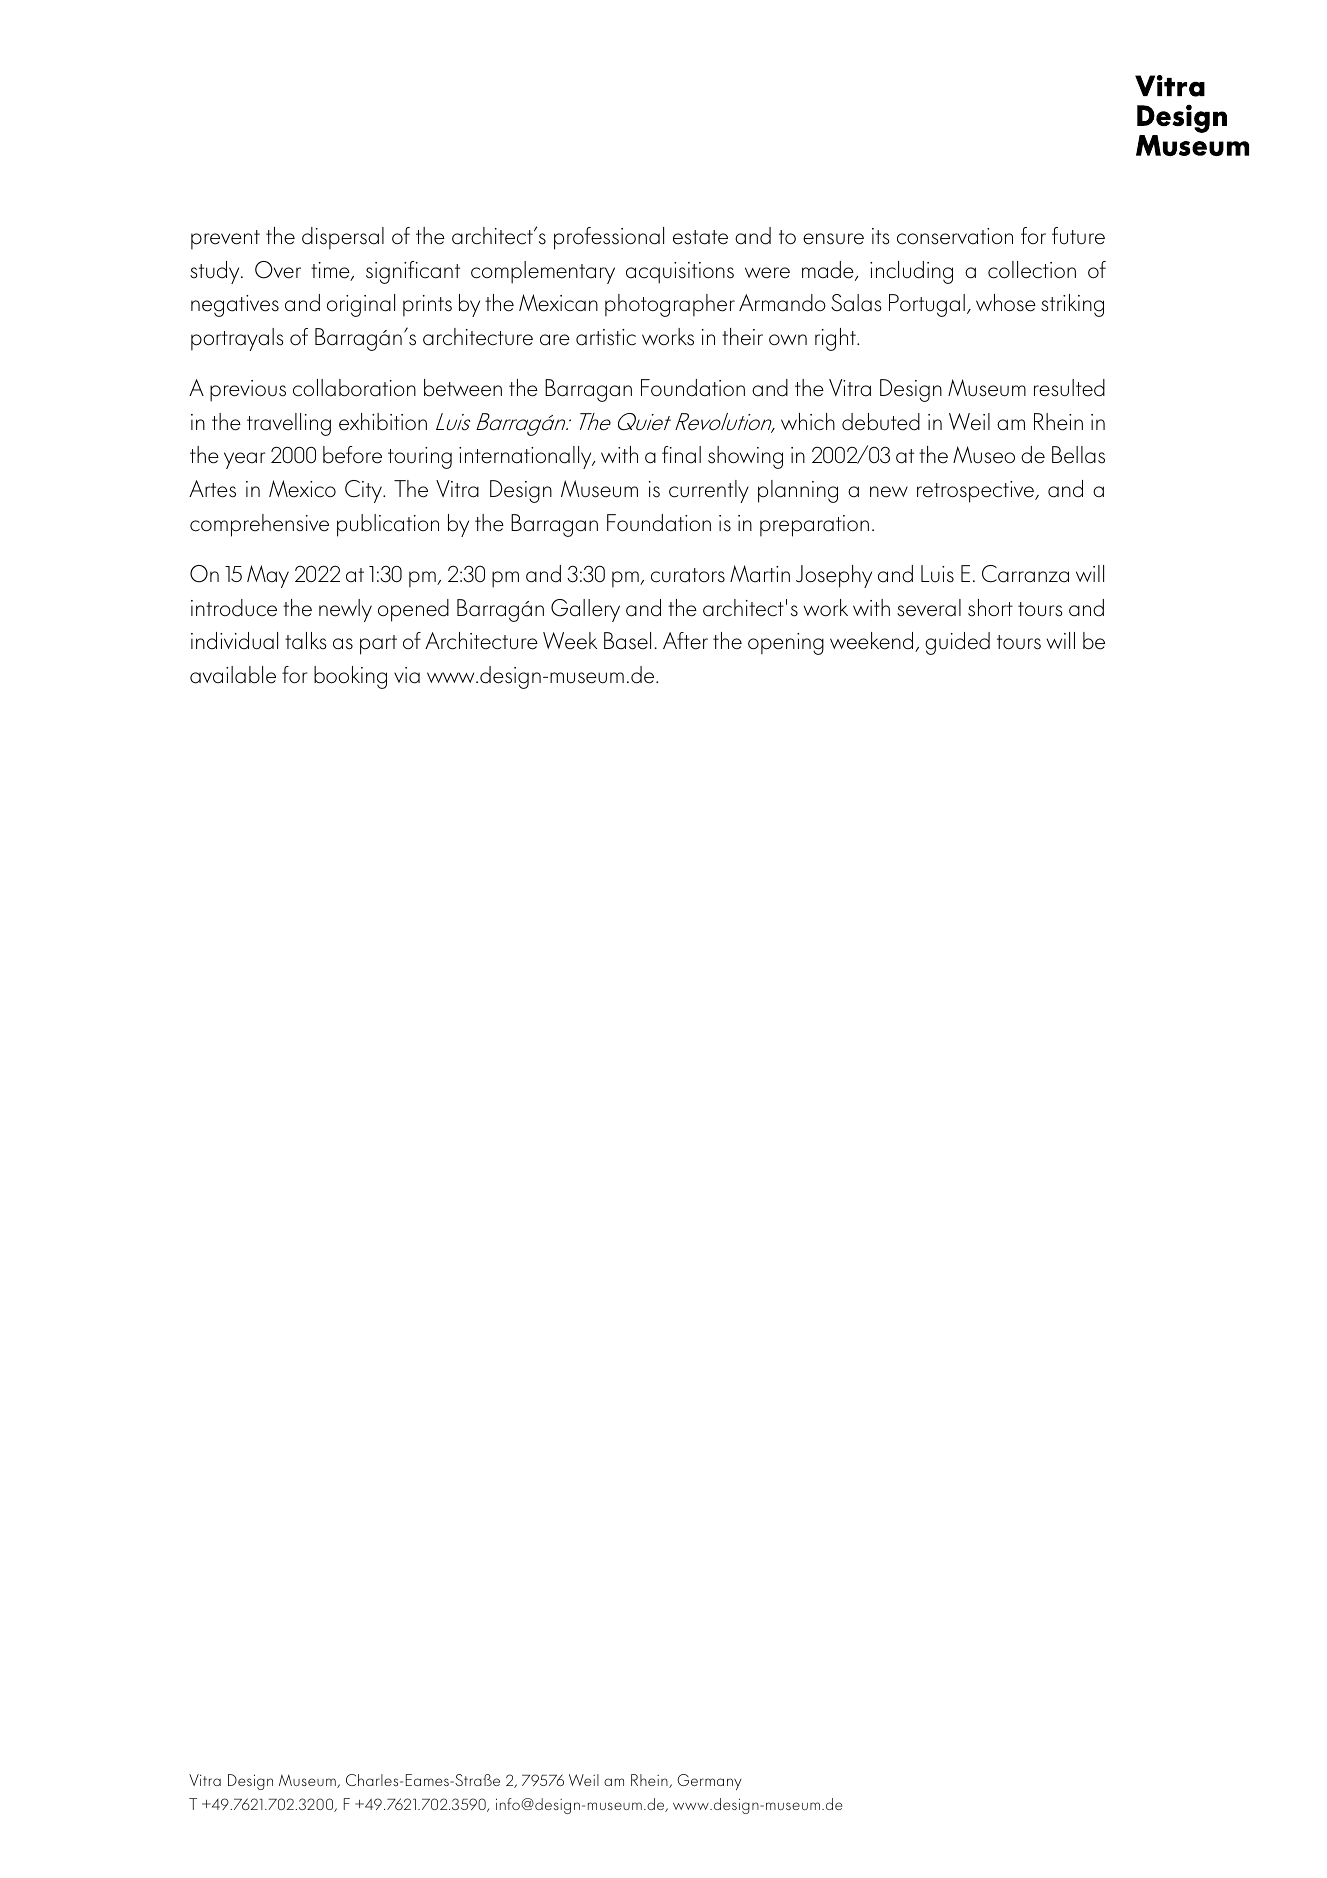  Describe the element at coordinates (627, 641) in the screenshot. I see `Basel` at that location.
